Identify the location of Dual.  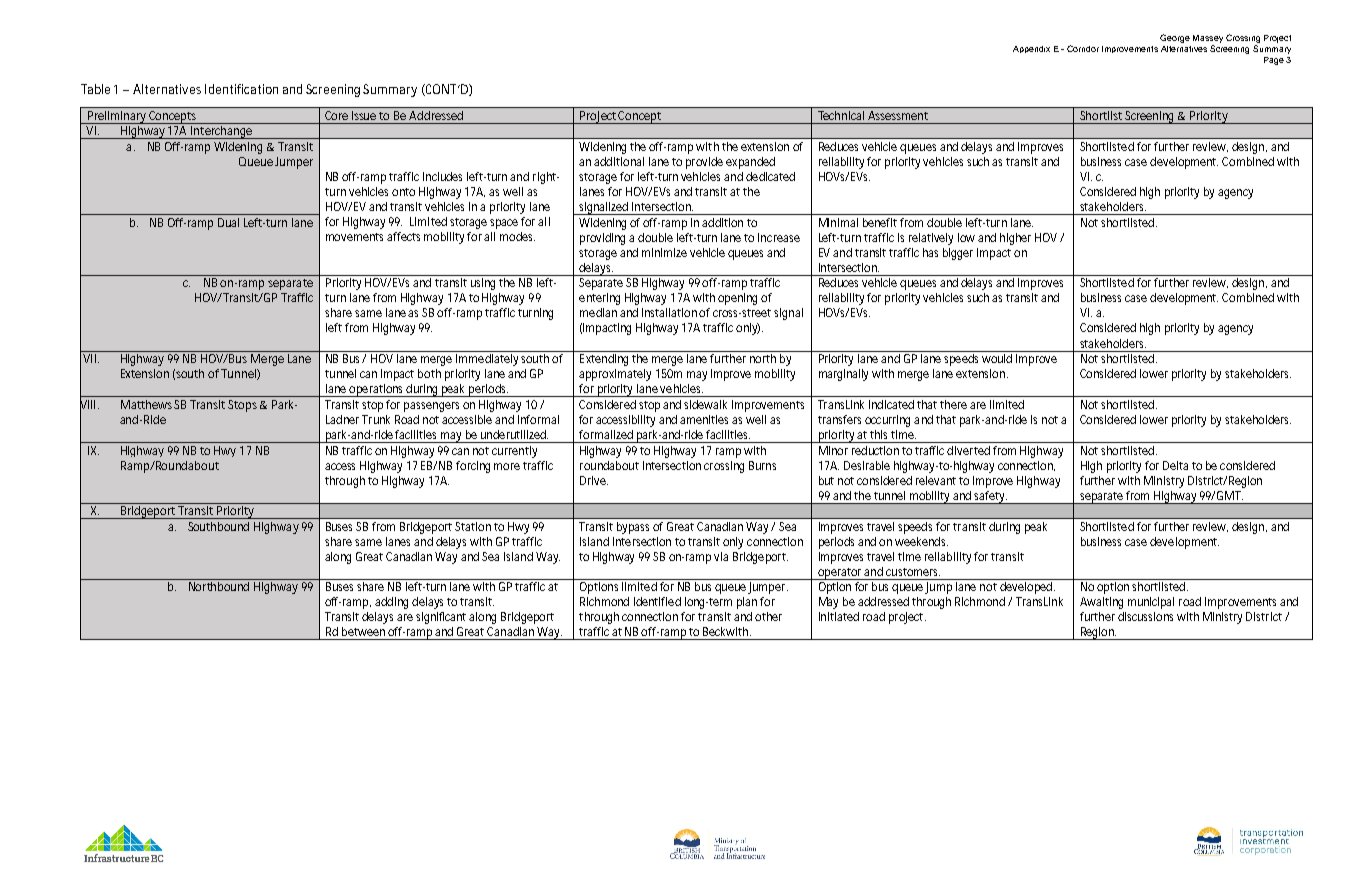
(228, 222).
